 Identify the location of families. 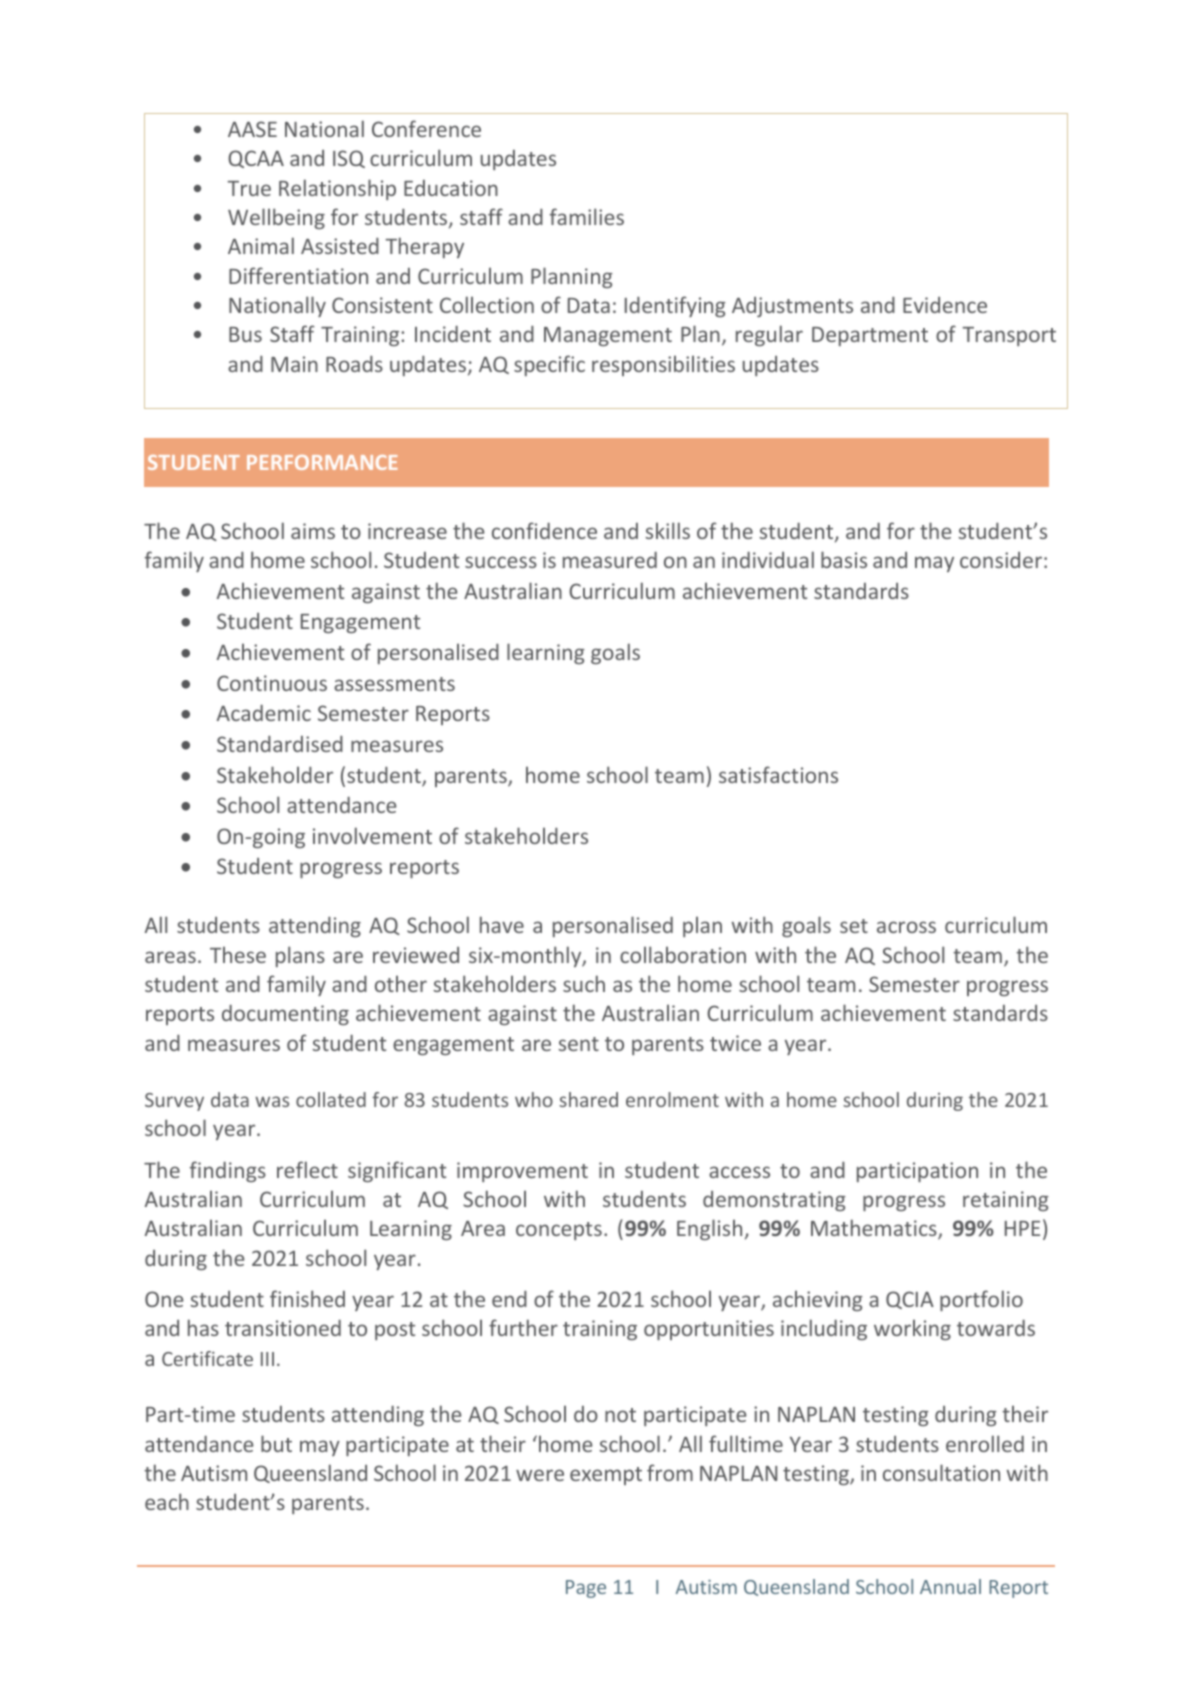
(587, 216).
